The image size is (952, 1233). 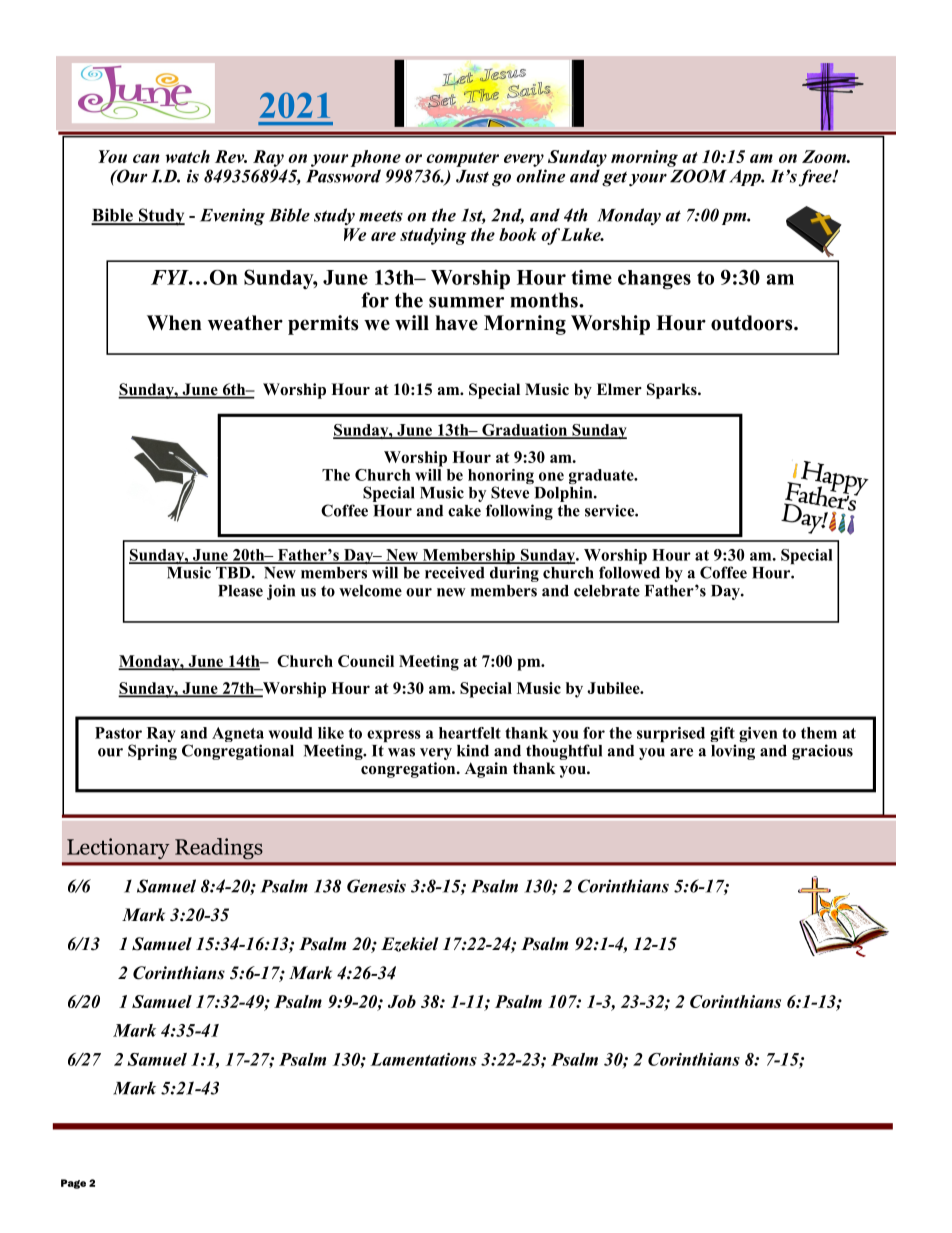 I want to click on Page, so click(x=73, y=1184).
